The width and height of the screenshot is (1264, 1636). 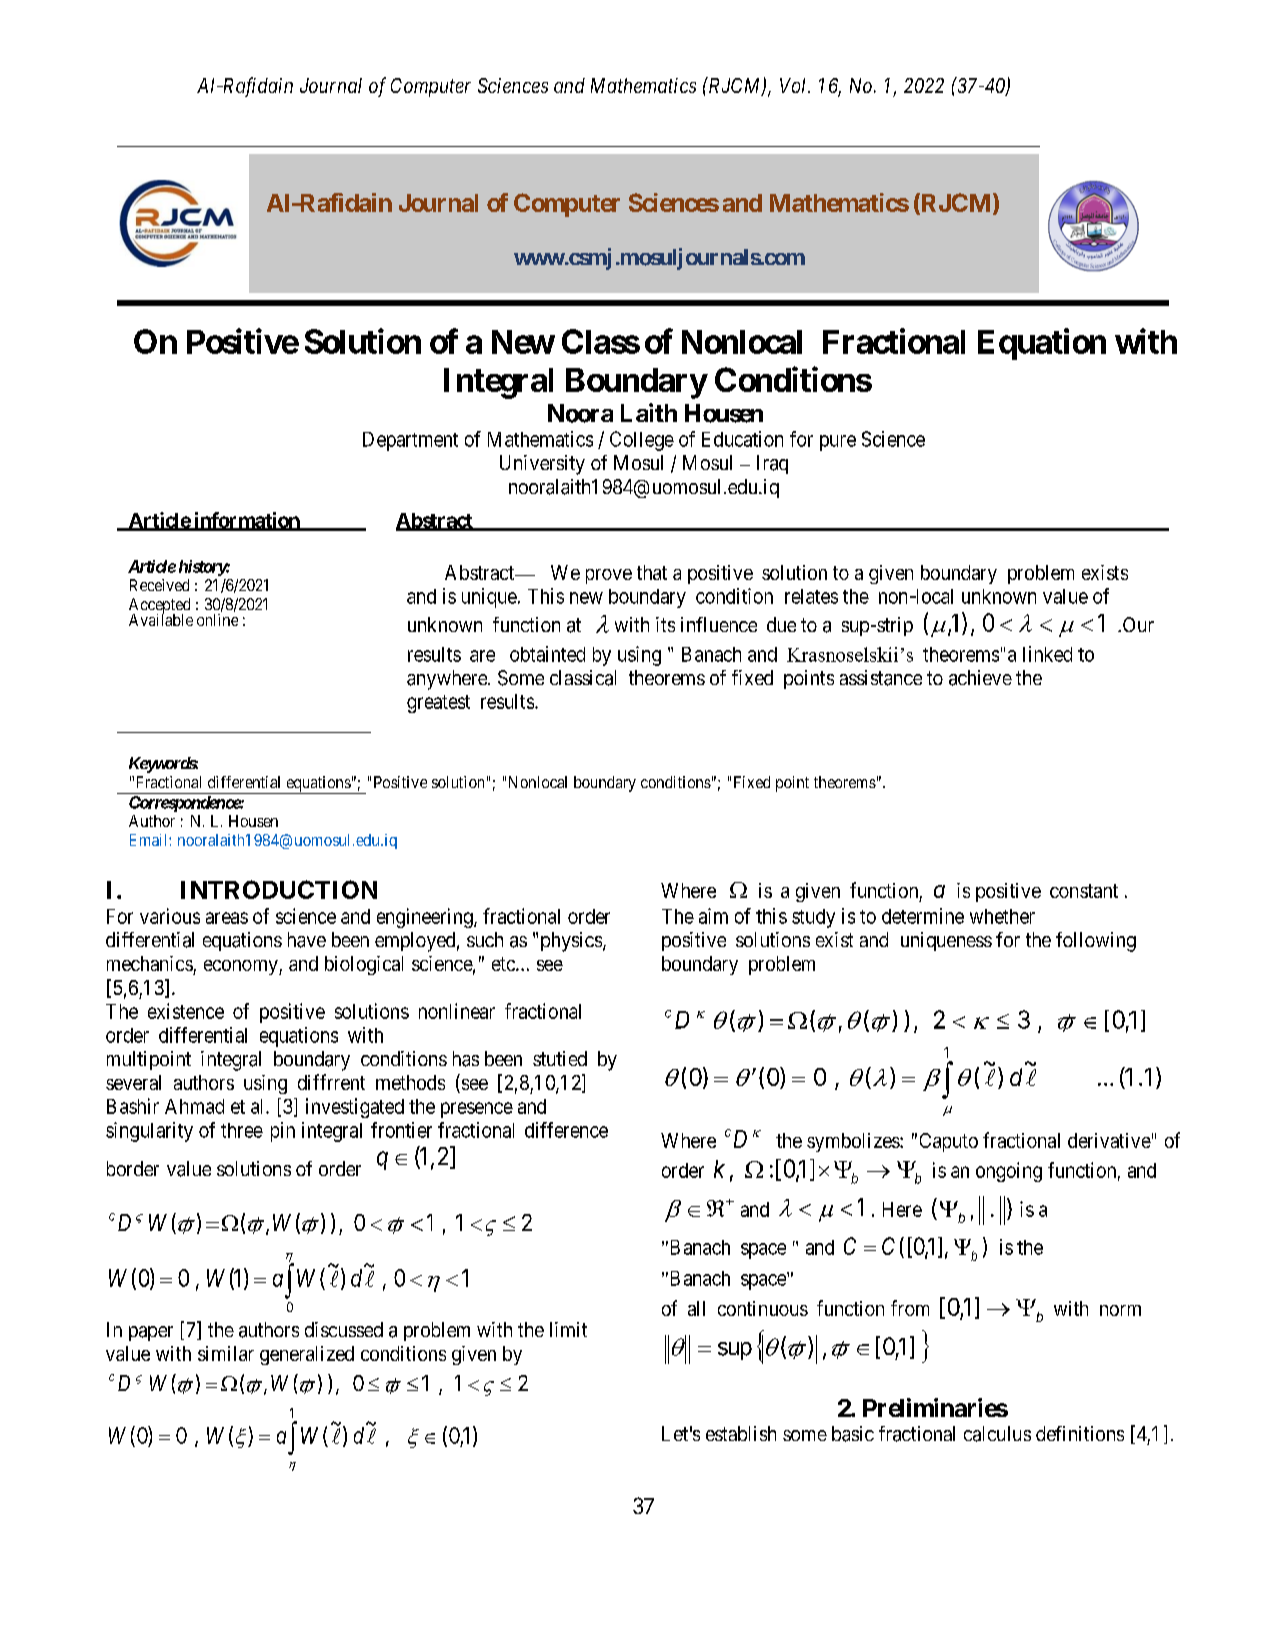 What do you see at coordinates (665, 624) in the screenshot?
I see `its` at bounding box center [665, 624].
